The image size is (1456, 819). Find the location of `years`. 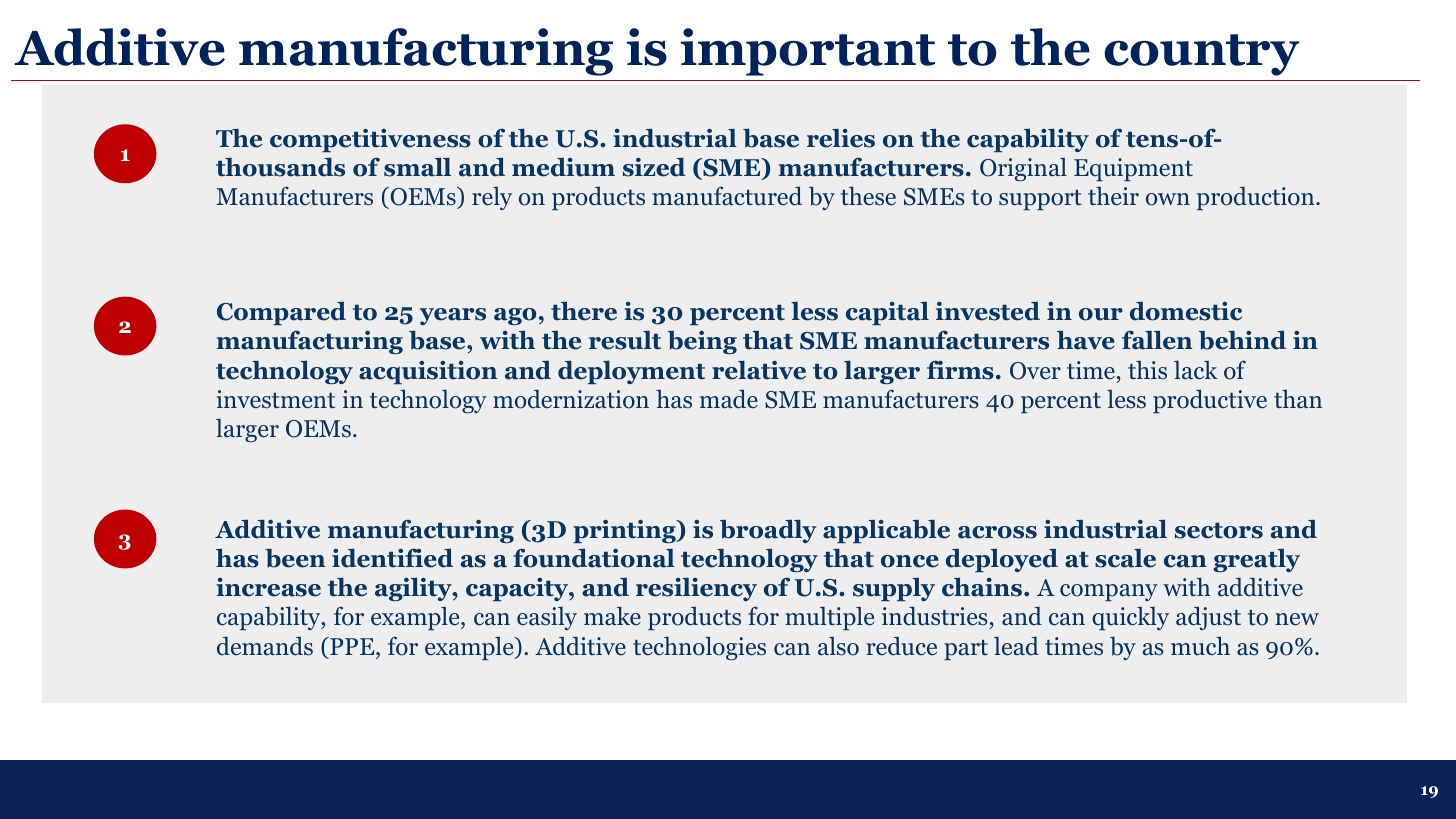

years is located at coordinates (453, 316).
